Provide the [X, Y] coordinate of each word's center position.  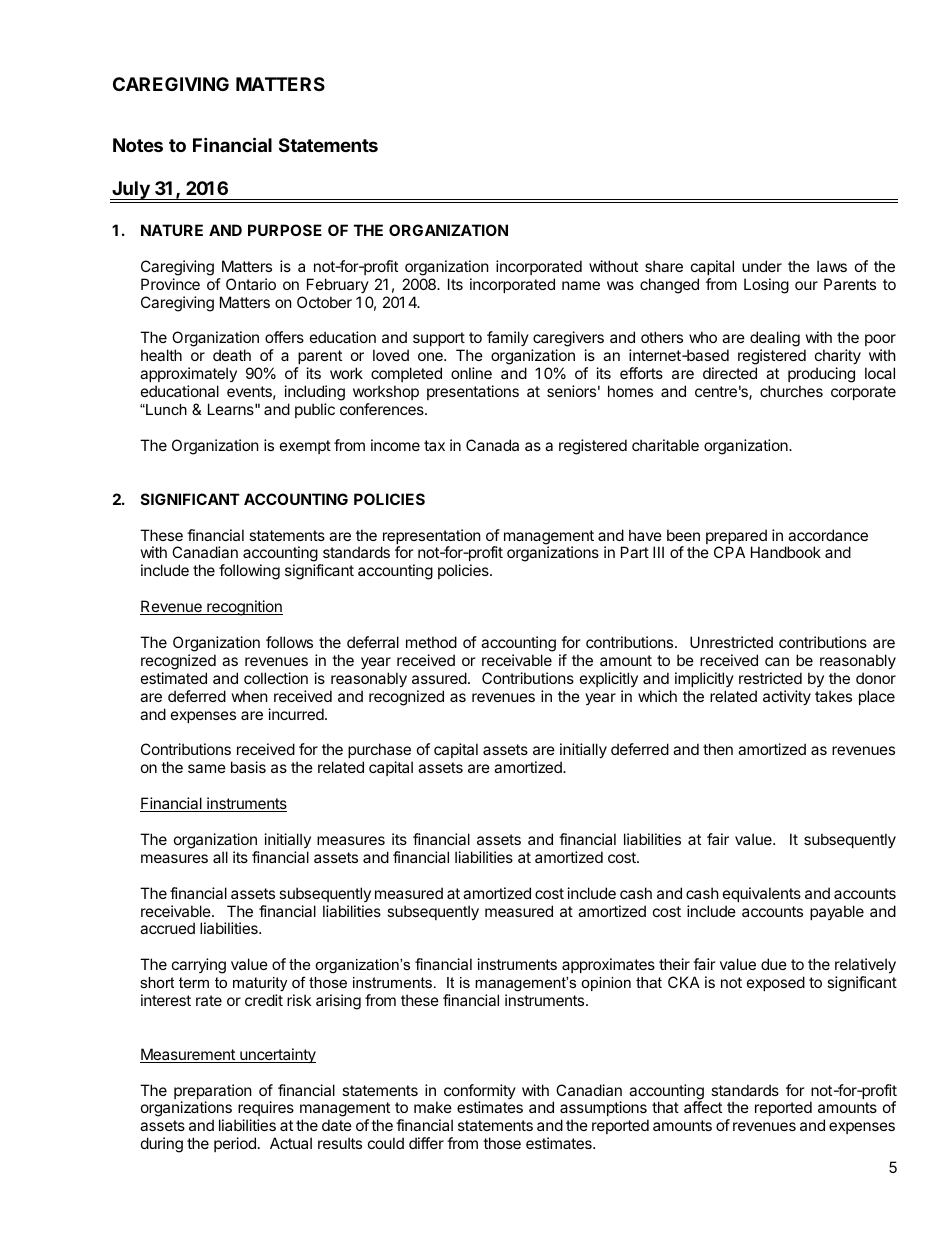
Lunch [165, 409]
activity [787, 697]
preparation [213, 1093]
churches [791, 391]
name [581, 285]
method [431, 642]
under [762, 266]
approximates [608, 965]
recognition [244, 608]
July [131, 190]
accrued [167, 928]
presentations [473, 392]
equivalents [762, 894]
